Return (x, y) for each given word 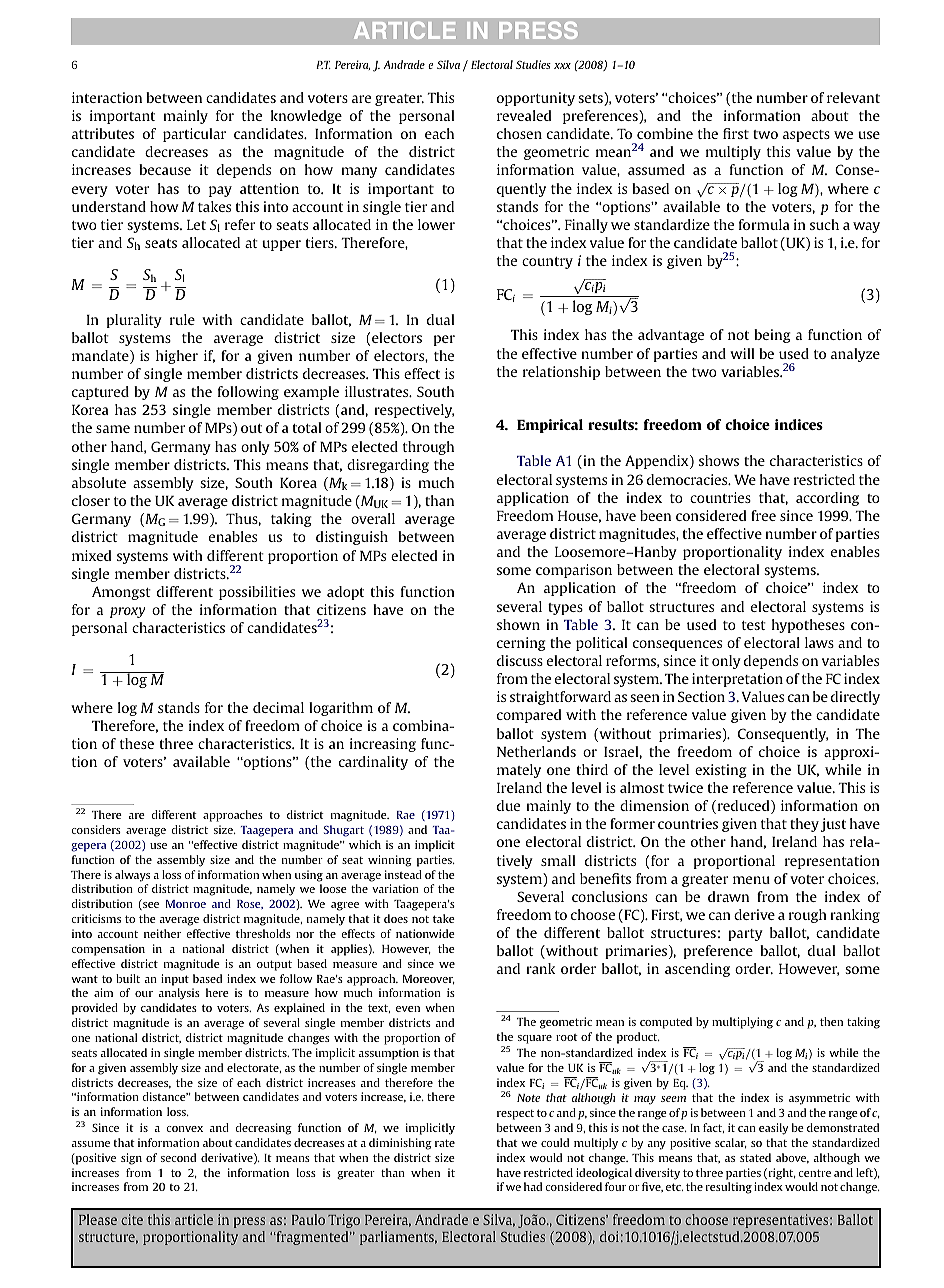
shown (518, 624)
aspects (806, 136)
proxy (127, 612)
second (178, 1157)
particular (194, 135)
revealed (524, 115)
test (754, 625)
